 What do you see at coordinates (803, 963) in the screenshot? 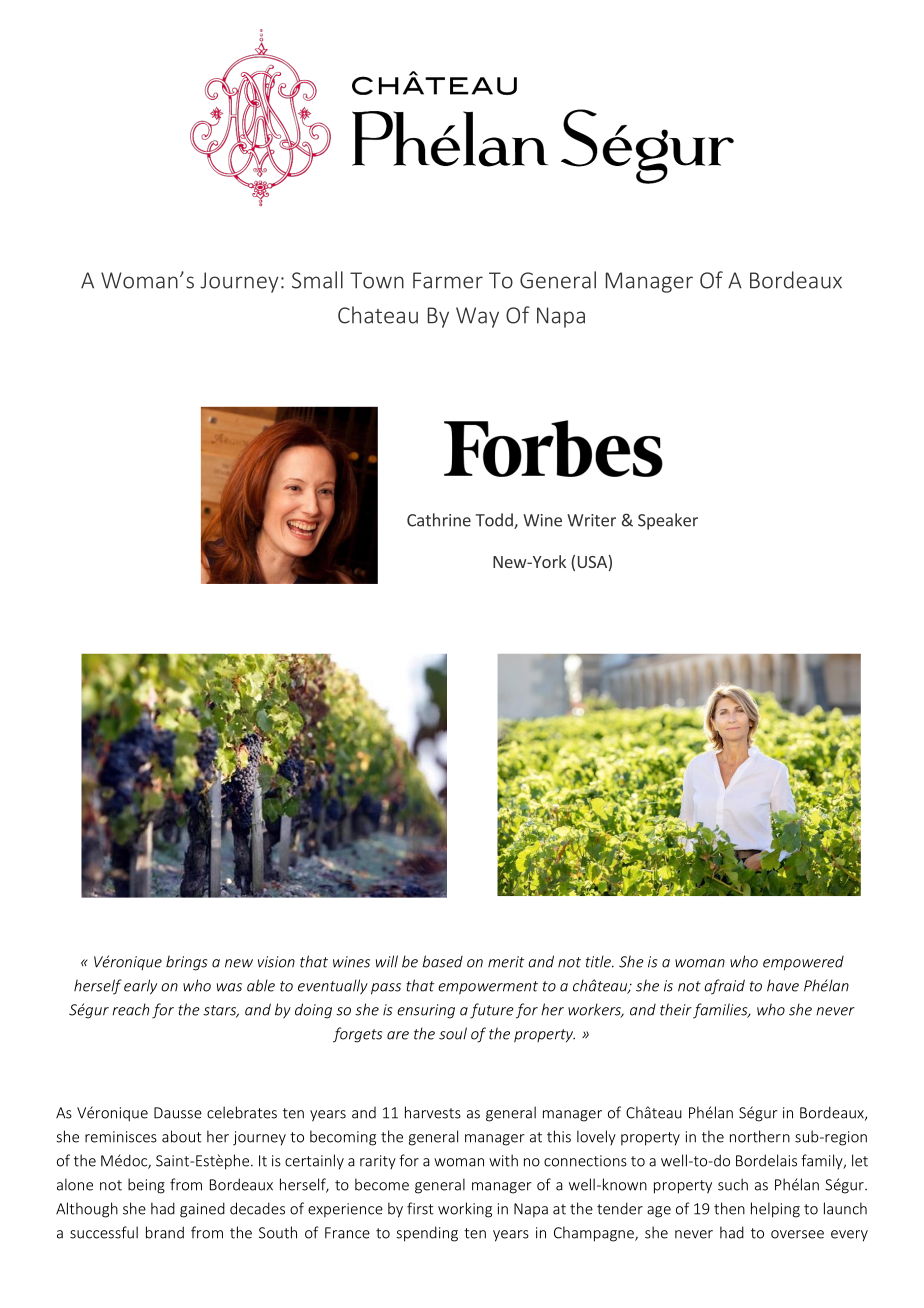
I see `empowered` at bounding box center [803, 963].
